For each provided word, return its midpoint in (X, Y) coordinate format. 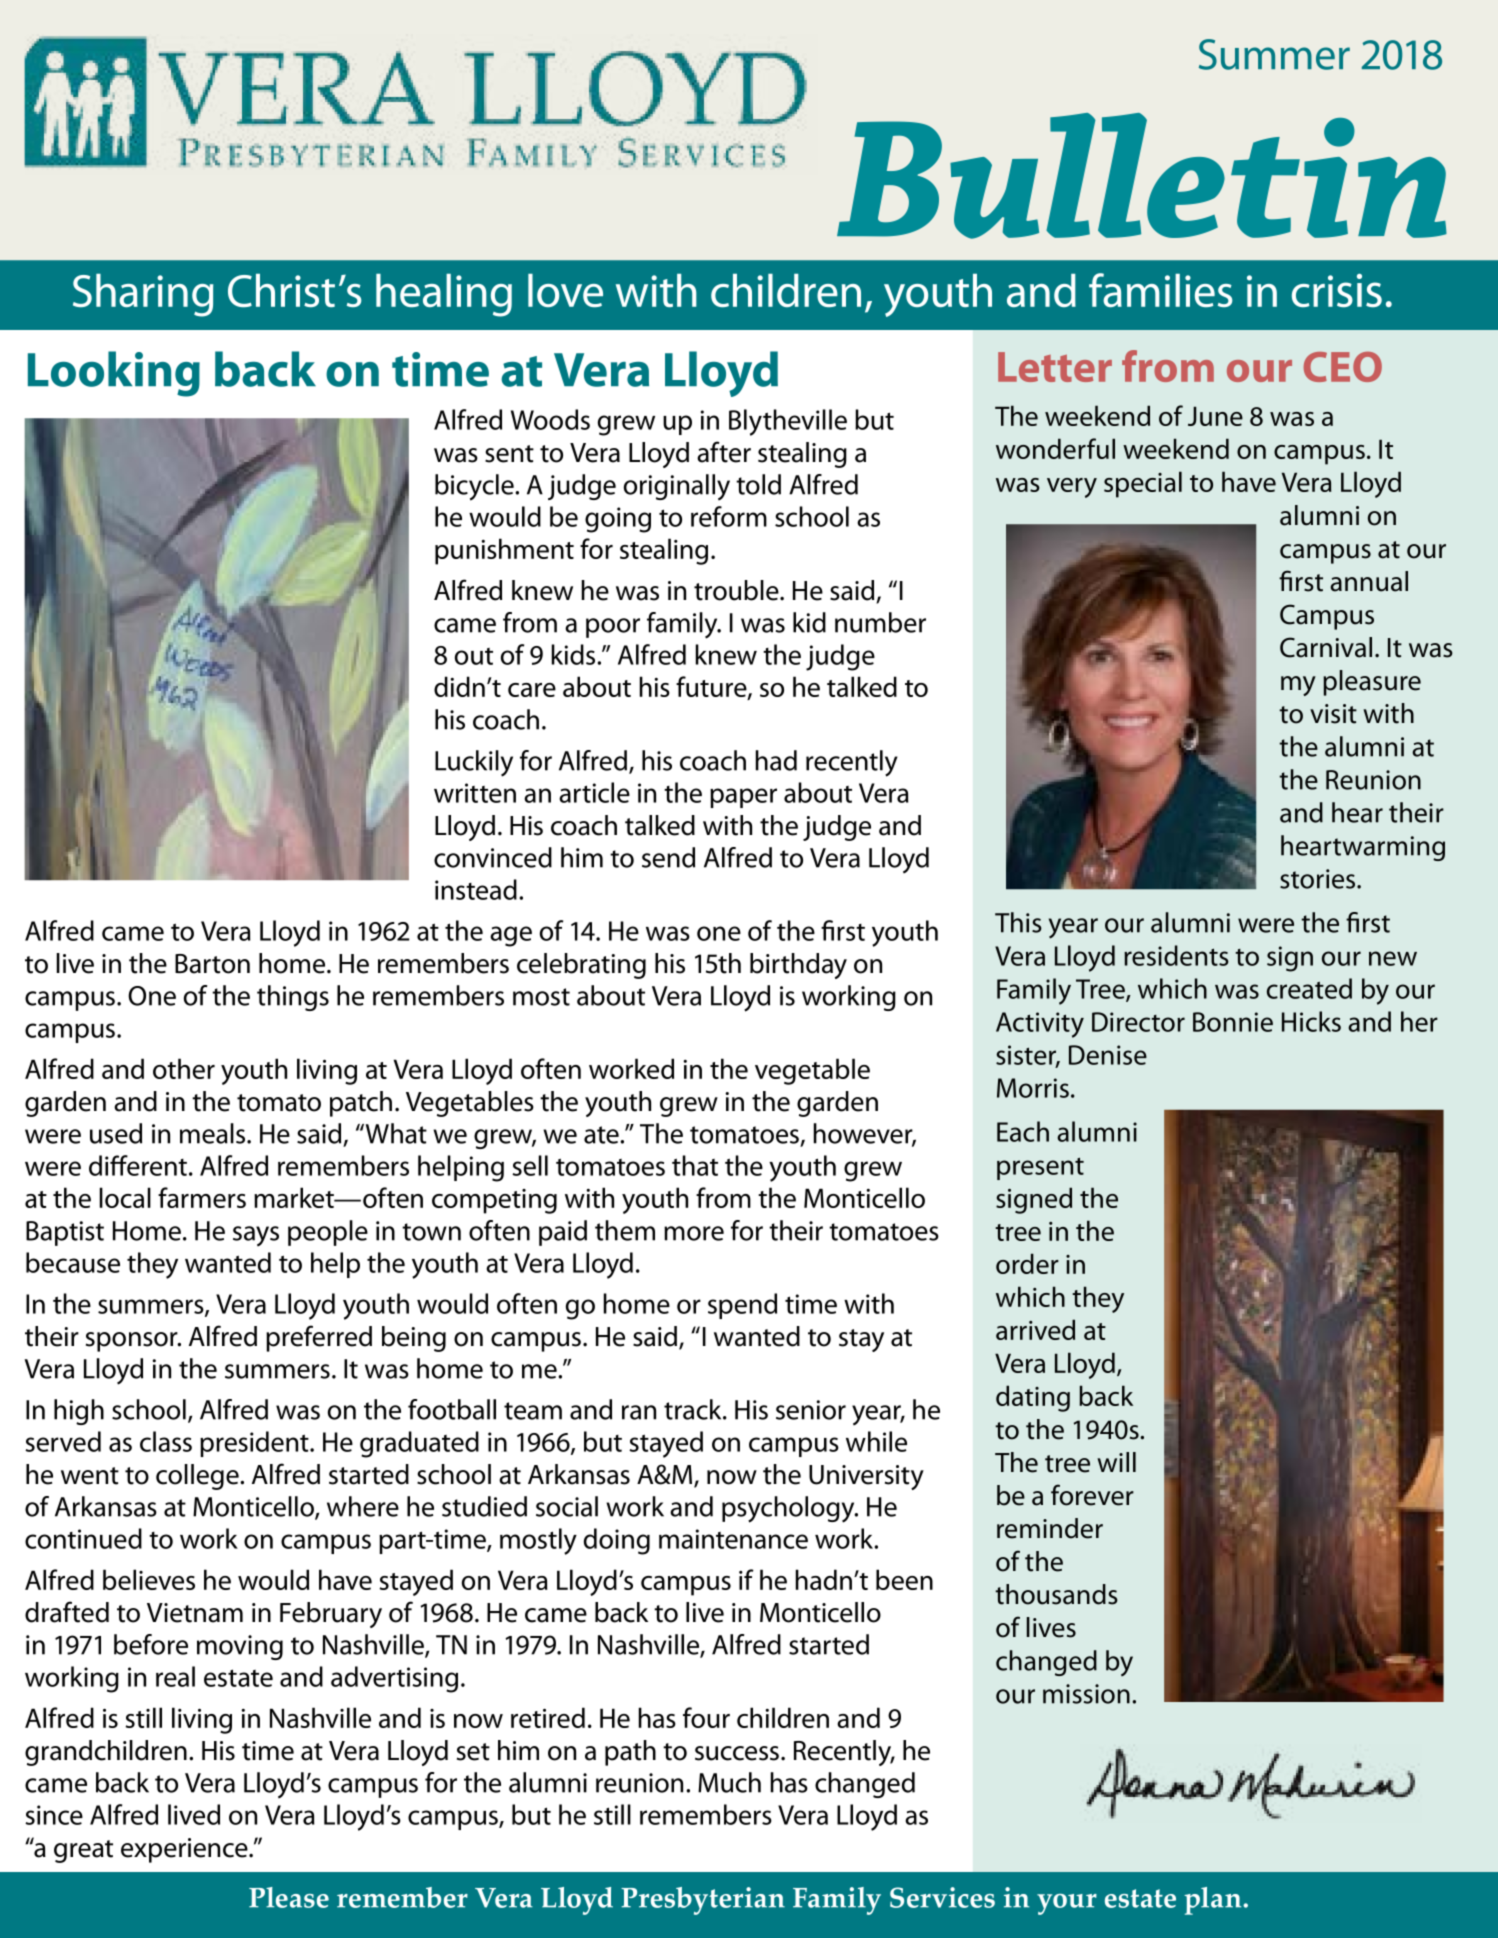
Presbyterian (703, 1901)
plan (1214, 1901)
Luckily (474, 763)
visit (1333, 714)
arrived (1035, 1329)
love (565, 290)
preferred (319, 1338)
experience (185, 1850)
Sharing (143, 295)
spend (742, 1306)
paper (743, 798)
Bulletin (1142, 176)
